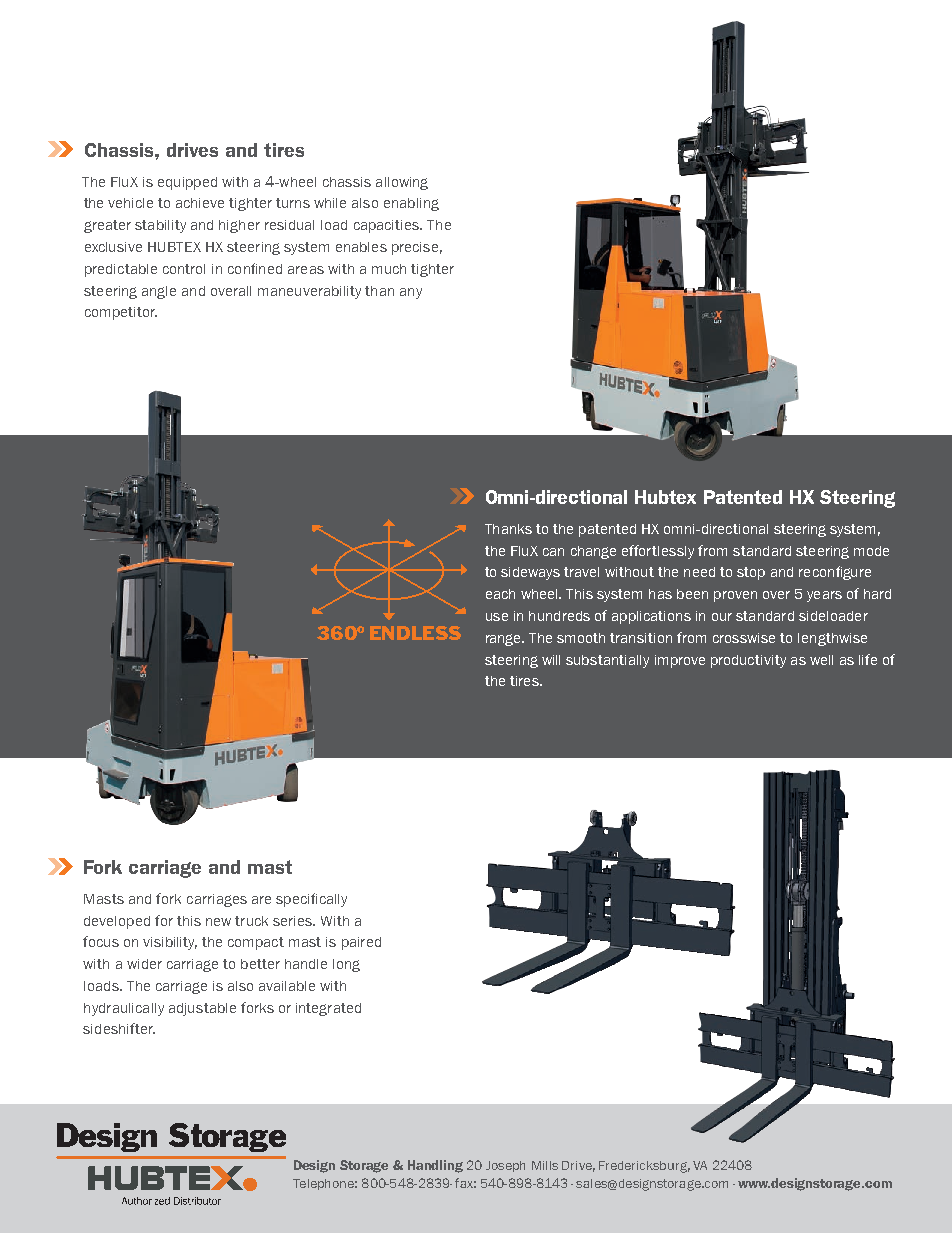 This page has width=952, height=1233. Describe the element at coordinates (748, 661) in the page. I see `productivity` at that location.
